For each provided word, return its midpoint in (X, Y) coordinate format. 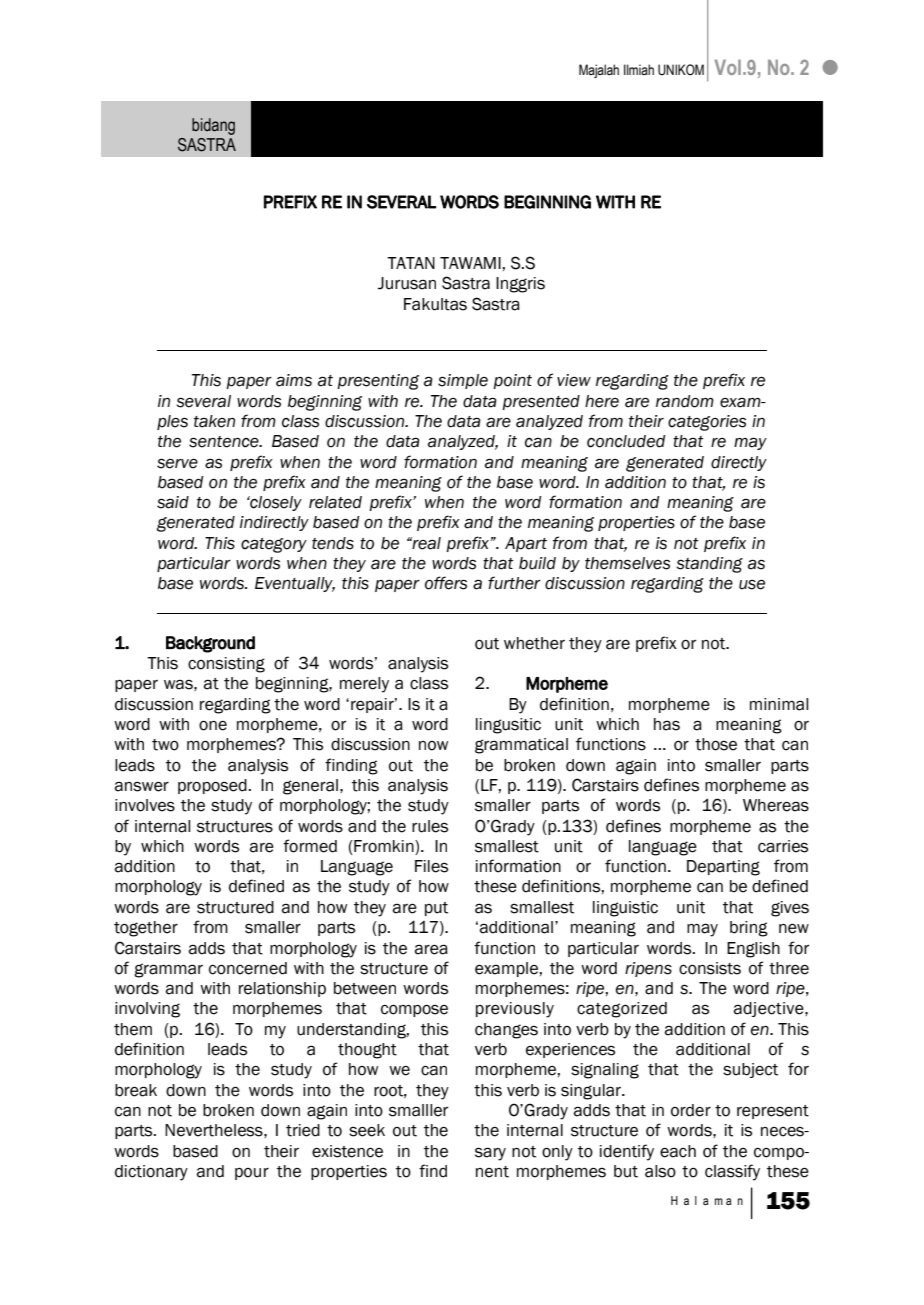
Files (431, 866)
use (752, 585)
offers (446, 583)
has (667, 724)
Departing (723, 868)
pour (252, 1174)
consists (710, 968)
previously (515, 1010)
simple (463, 381)
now (433, 746)
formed (310, 846)
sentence (225, 442)
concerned (248, 968)
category (274, 545)
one (213, 726)
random (685, 401)
